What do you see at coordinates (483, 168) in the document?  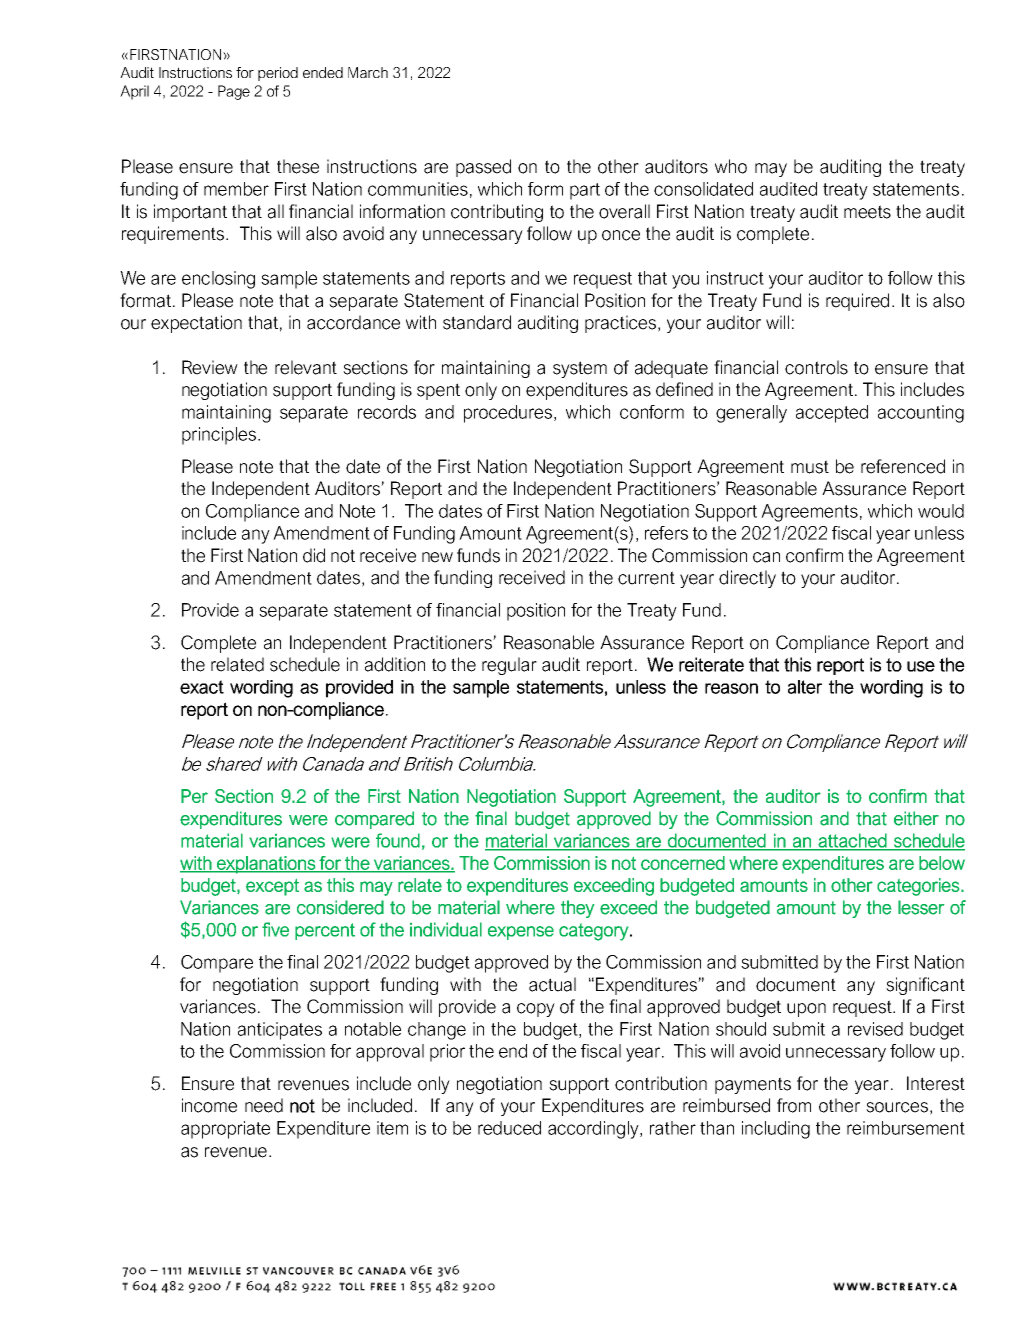 I see `passed` at bounding box center [483, 168].
